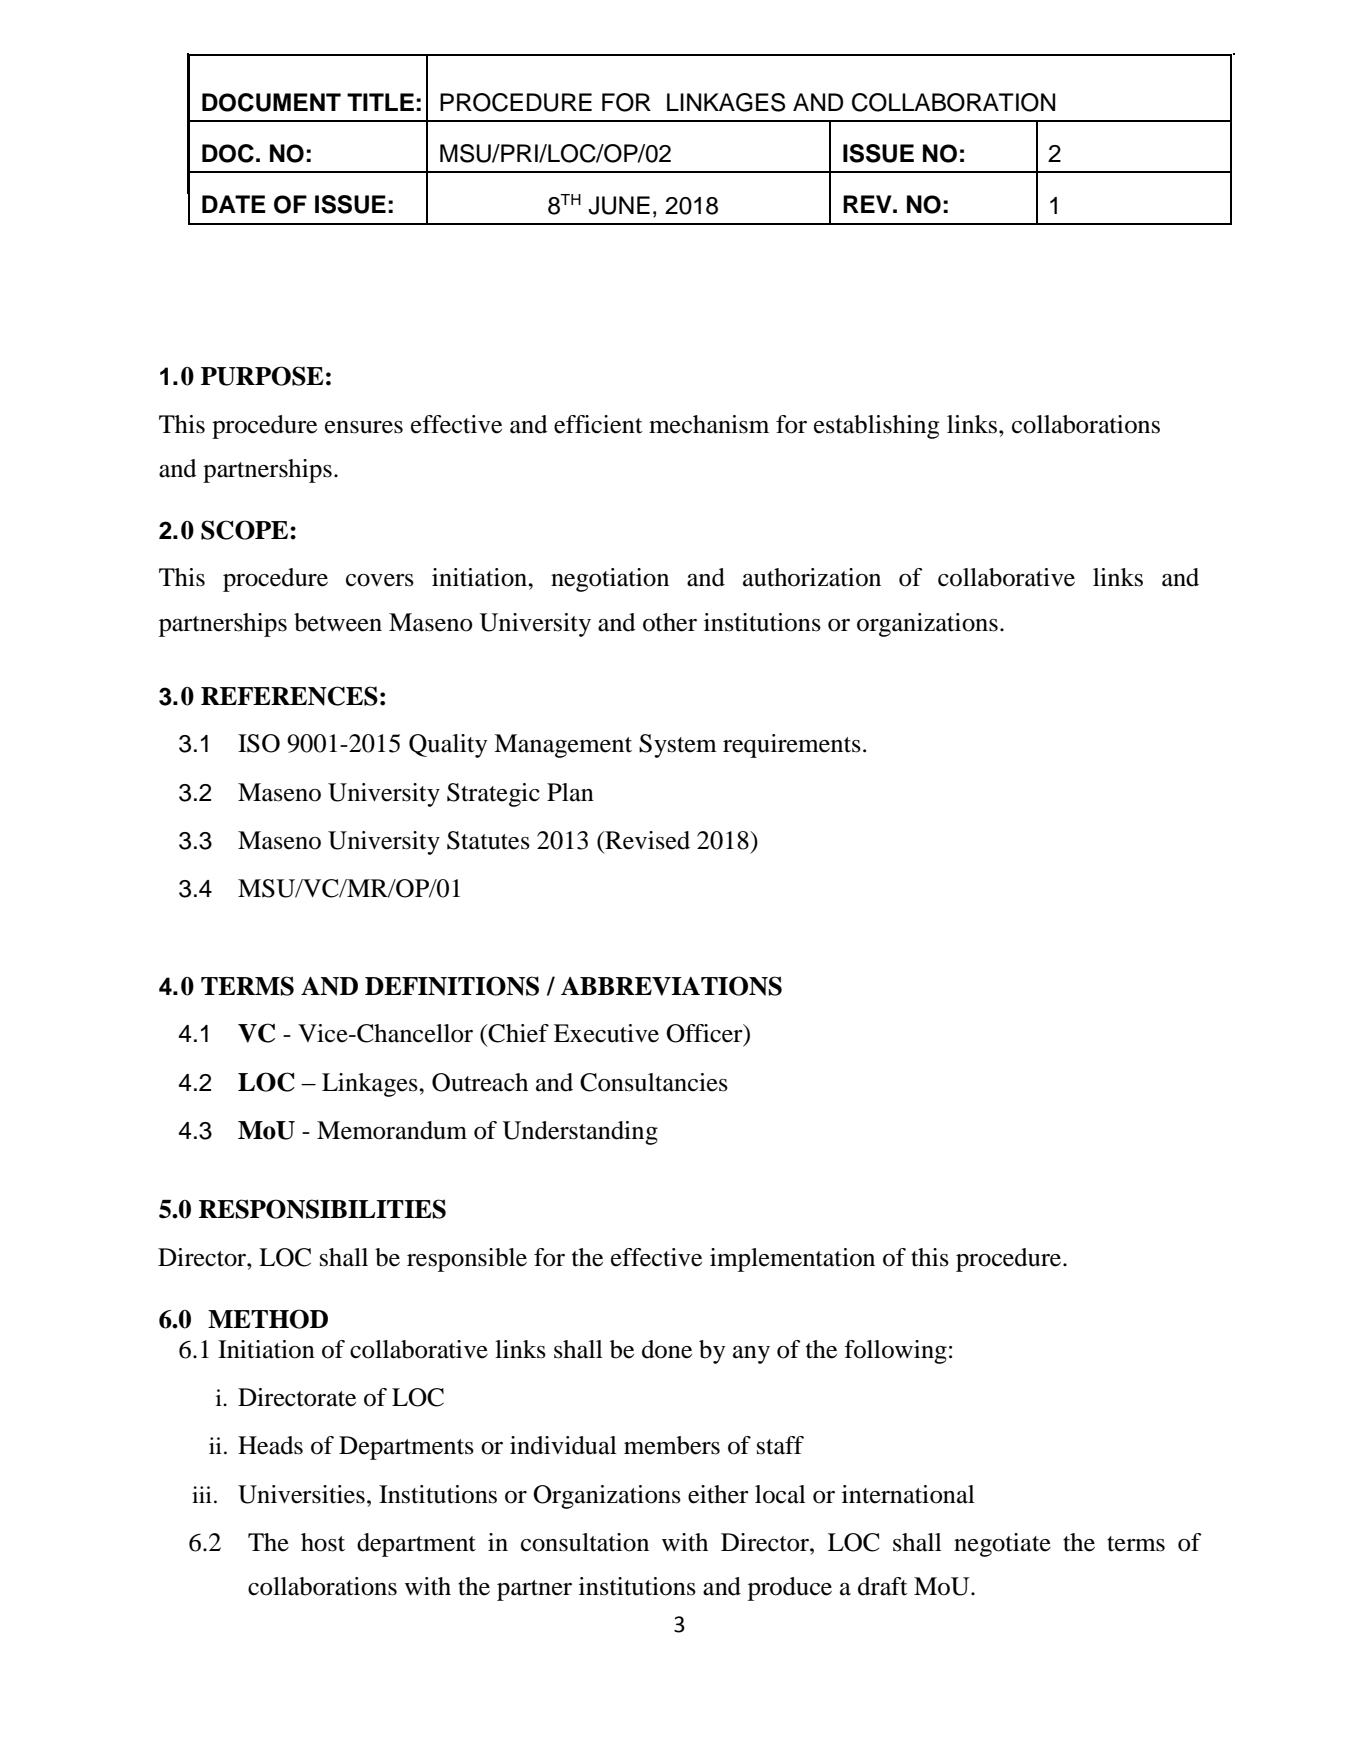  I want to click on consultation, so click(585, 1542).
